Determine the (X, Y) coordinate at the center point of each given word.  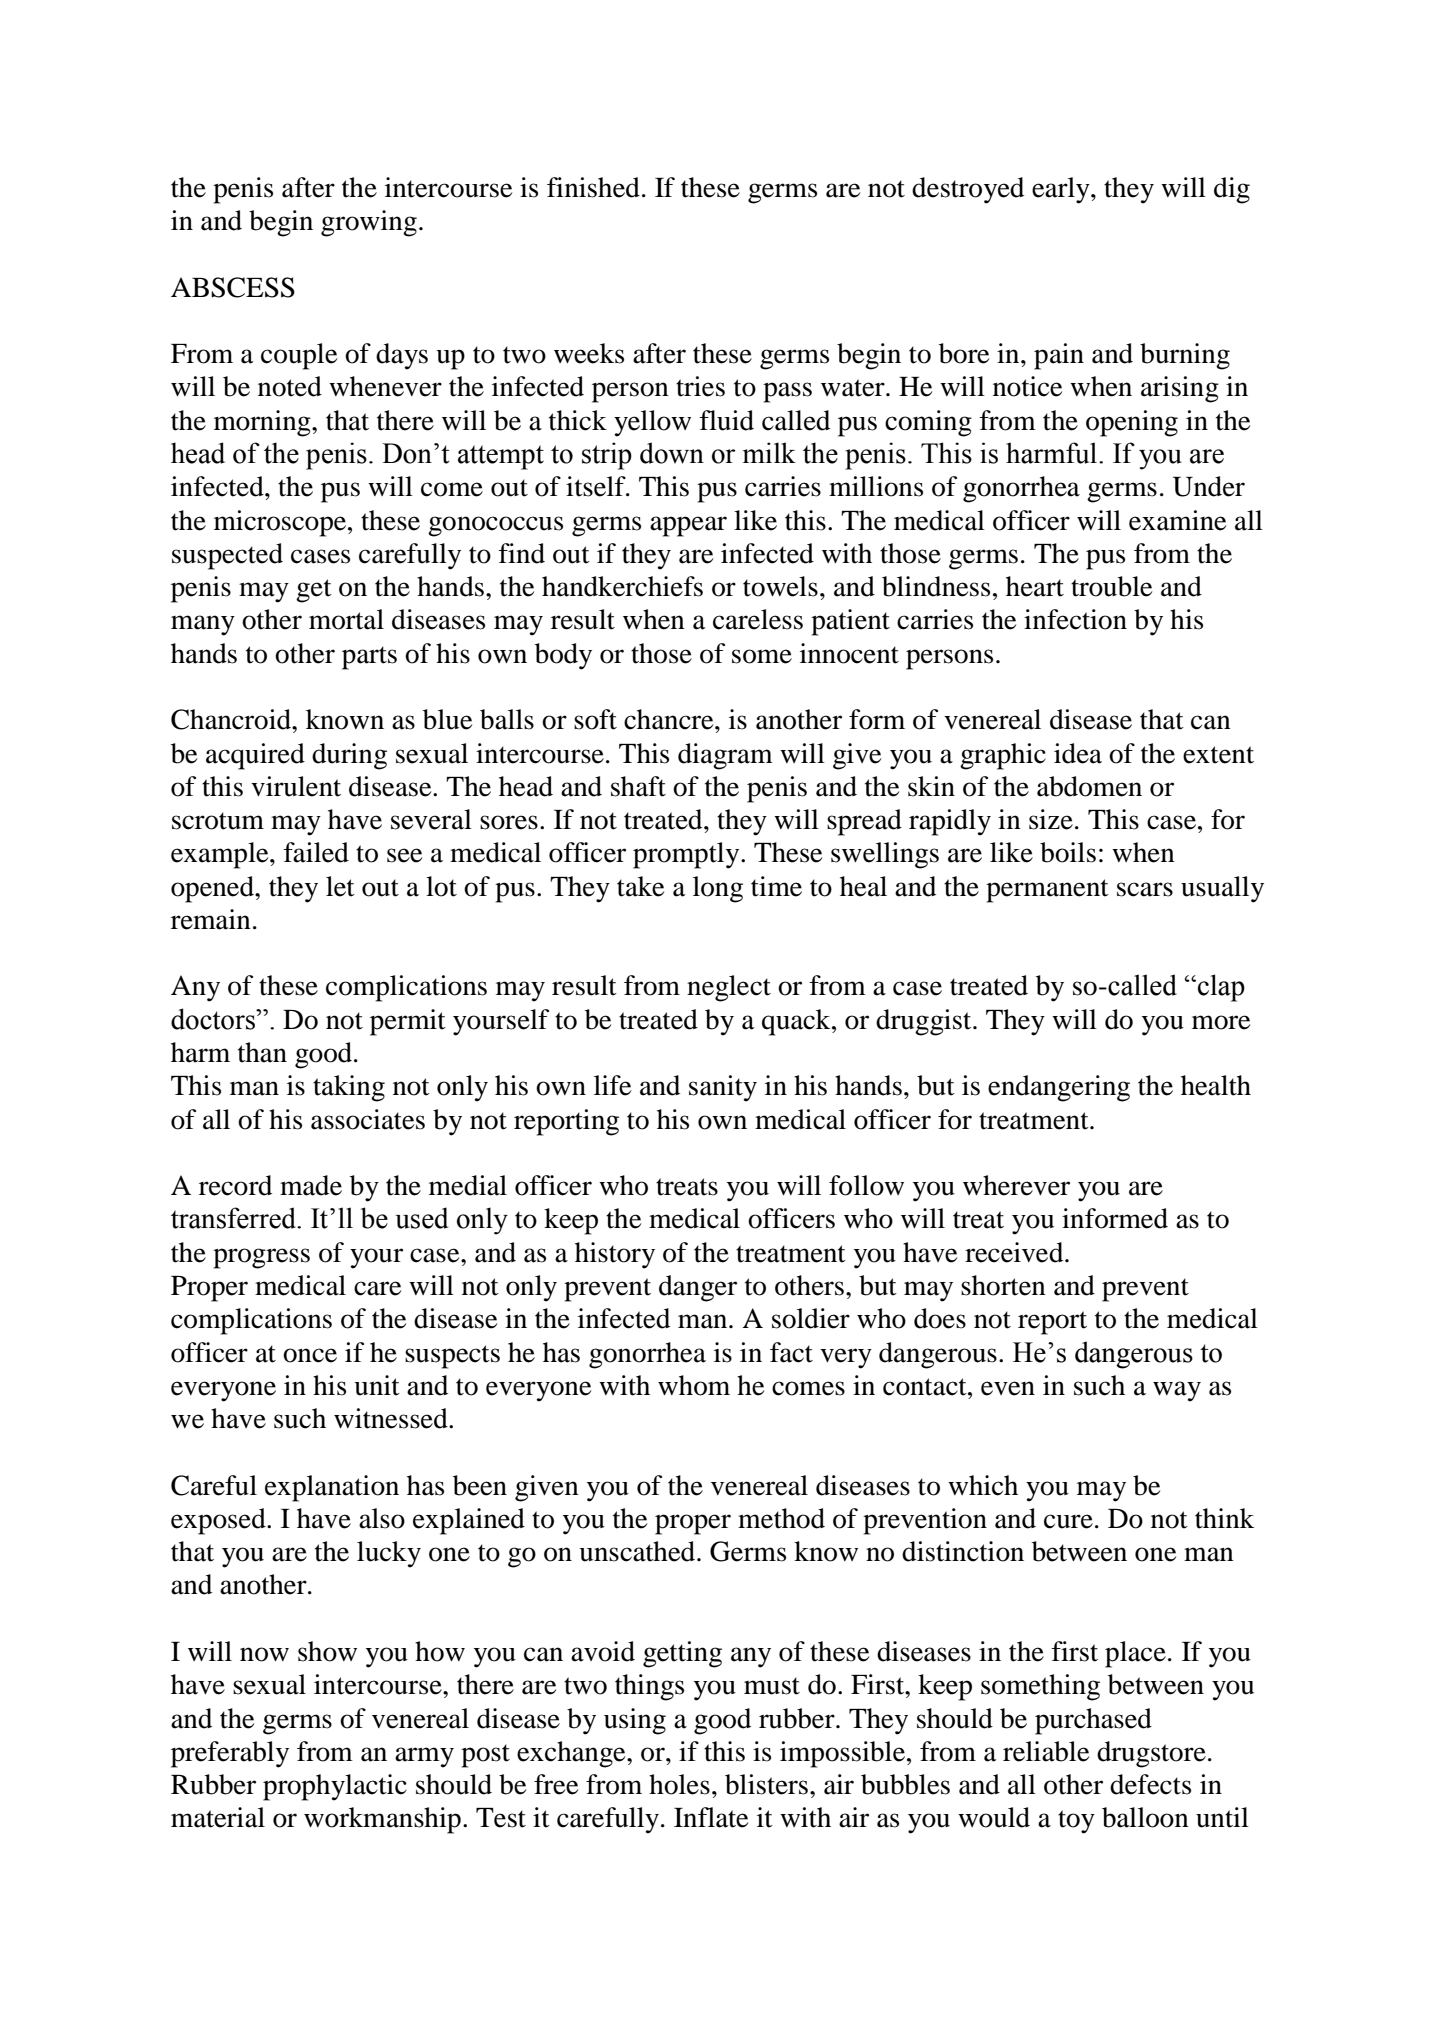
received (1015, 1252)
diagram (725, 756)
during (349, 756)
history (615, 1255)
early (1062, 190)
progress (261, 1258)
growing (369, 223)
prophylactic (335, 1787)
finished (593, 187)
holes (679, 1784)
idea (1078, 753)
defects (1150, 1784)
